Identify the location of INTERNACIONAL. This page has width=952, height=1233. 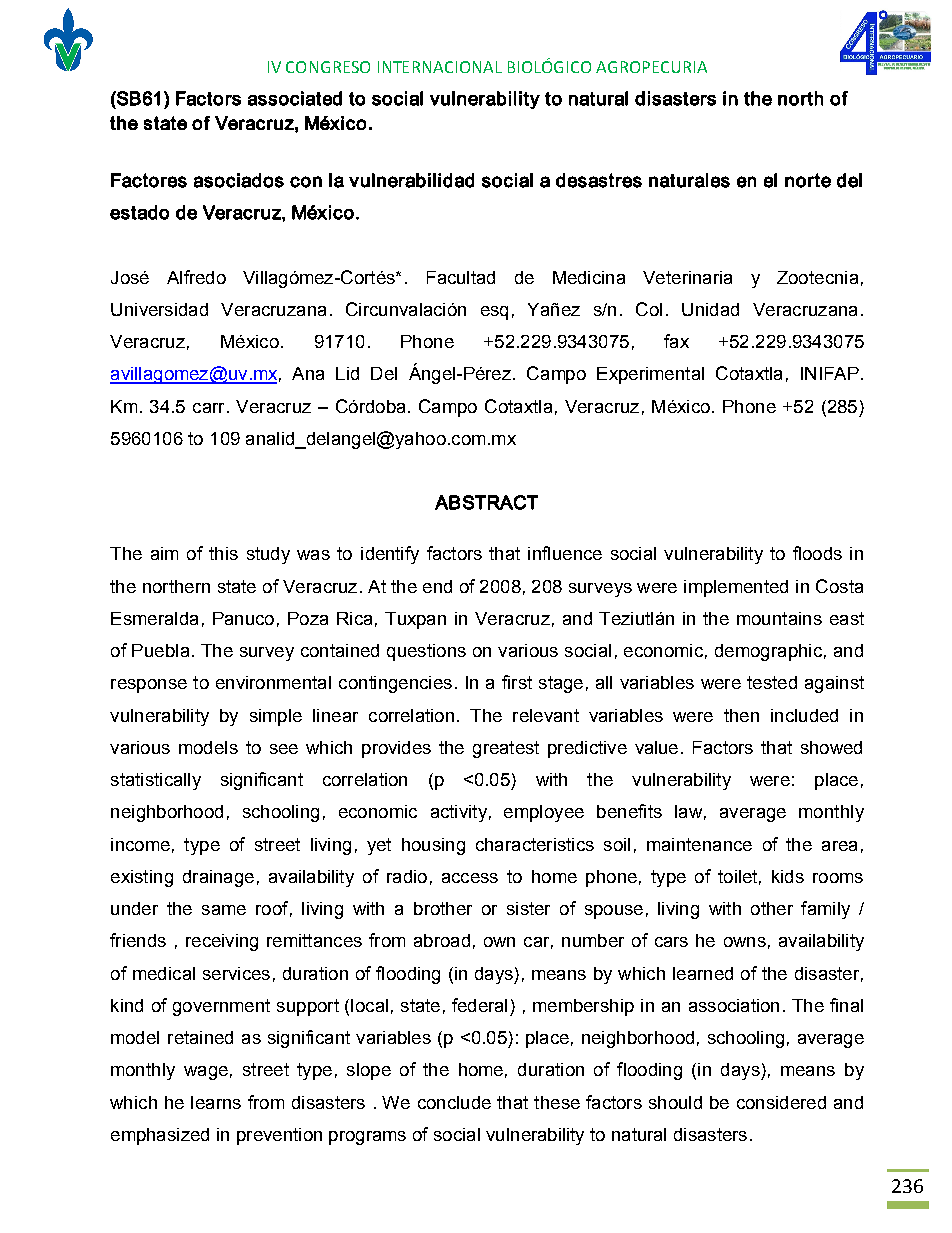
(440, 67).
